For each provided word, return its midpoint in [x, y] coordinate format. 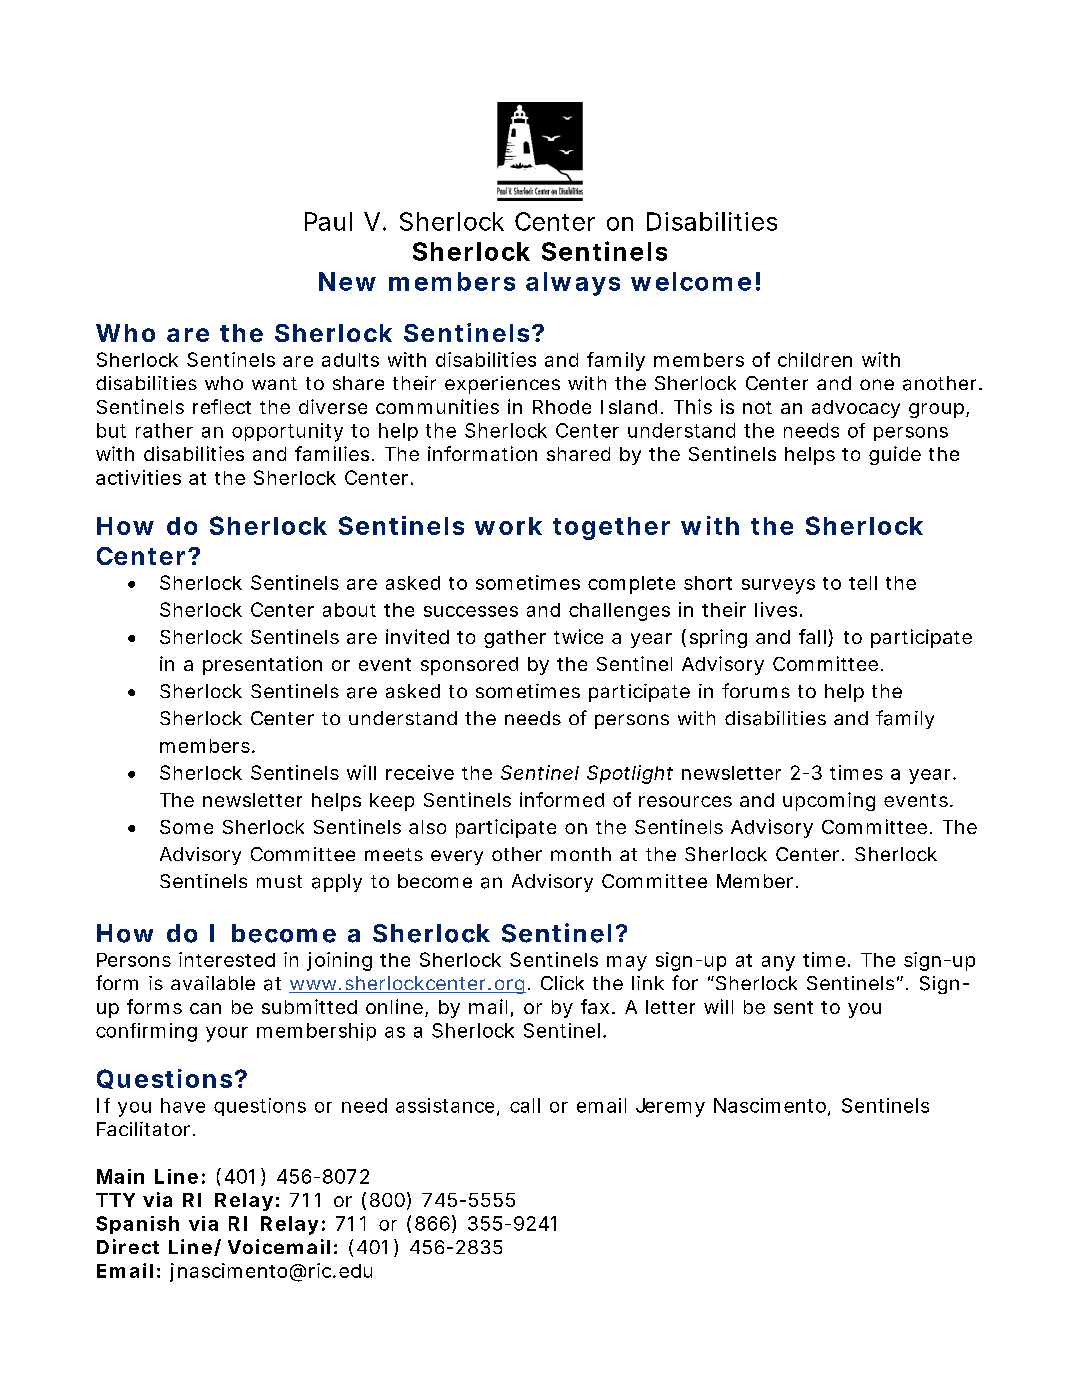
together [611, 528]
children [815, 359]
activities [138, 477]
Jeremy [670, 1107]
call [525, 1105]
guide [895, 455]
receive [420, 772]
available [213, 983]
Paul [328, 221]
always [573, 284]
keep [392, 802]
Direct [128, 1246]
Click [562, 983]
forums [756, 690]
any [778, 963]
